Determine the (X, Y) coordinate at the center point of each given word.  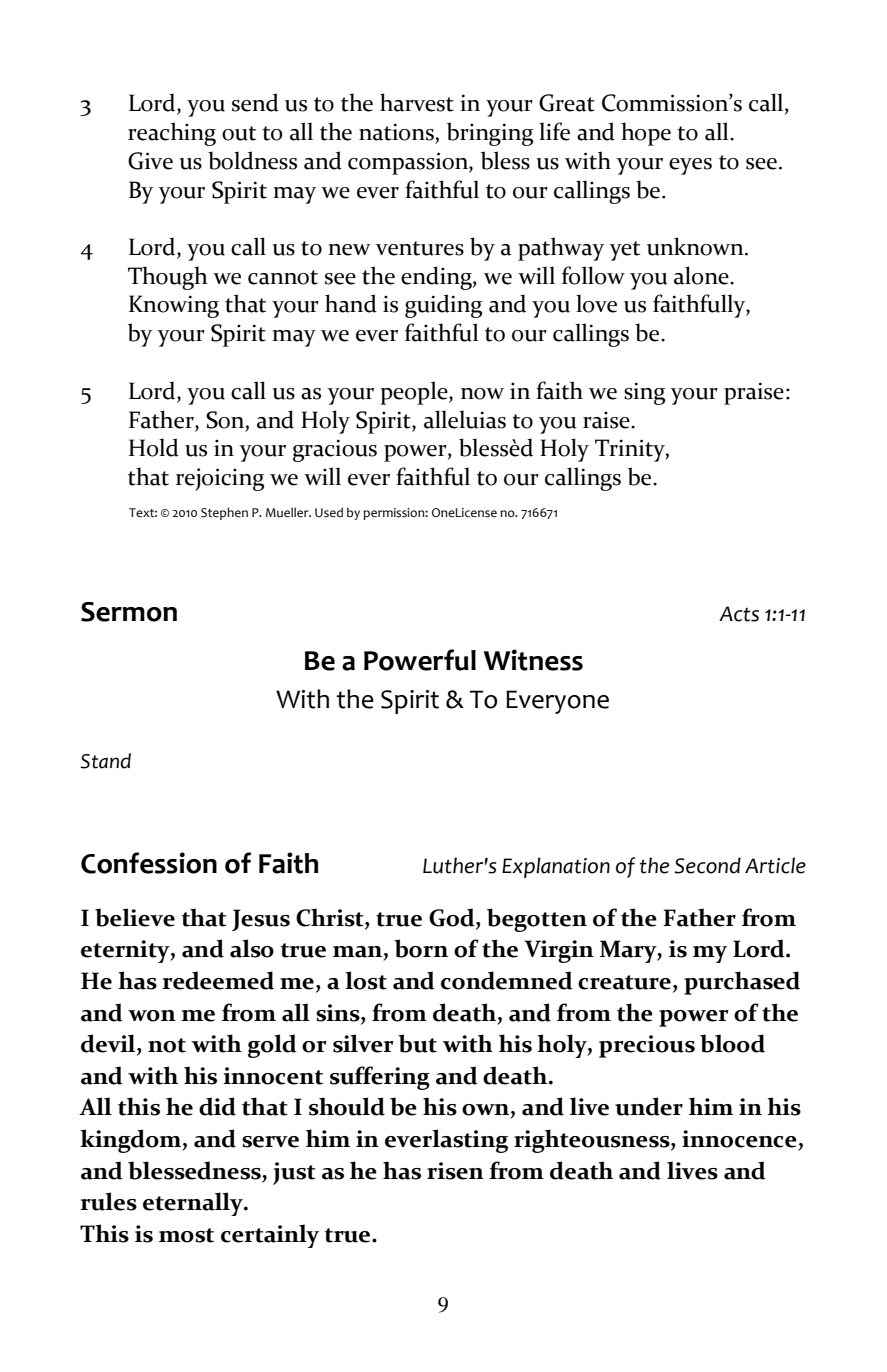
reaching (172, 134)
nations (397, 132)
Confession (149, 863)
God (453, 917)
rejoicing (220, 479)
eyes (690, 166)
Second (707, 865)
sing (644, 393)
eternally (194, 1204)
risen (455, 1171)
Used (329, 512)
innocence (739, 1139)
